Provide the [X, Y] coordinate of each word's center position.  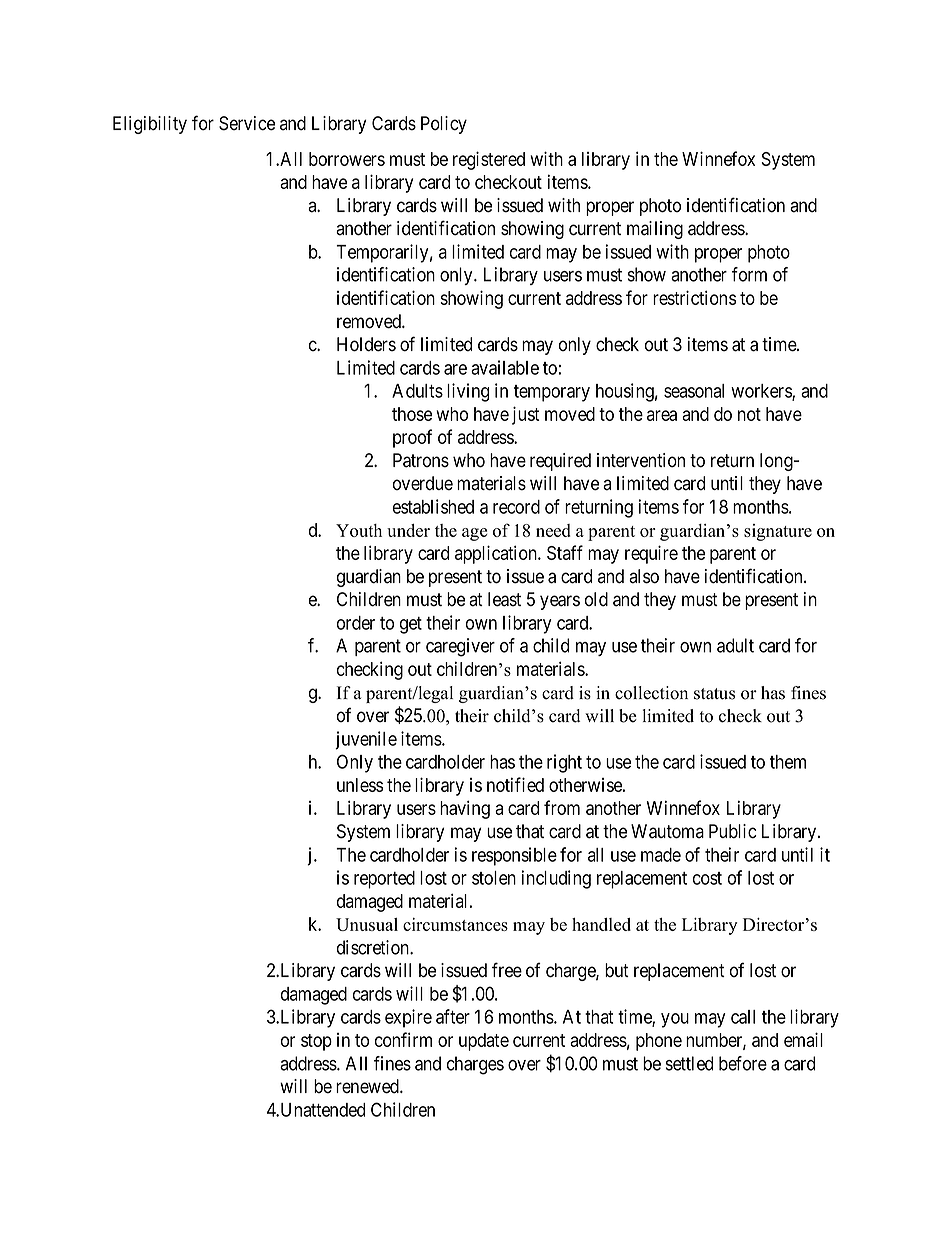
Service [247, 123]
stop [316, 1042]
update [484, 1042]
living [468, 392]
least [504, 599]
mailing [655, 230]
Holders [366, 344]
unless [360, 785]
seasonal [694, 391]
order [356, 623]
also [644, 576]
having [465, 809]
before [743, 1063]
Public [733, 831]
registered [489, 160]
